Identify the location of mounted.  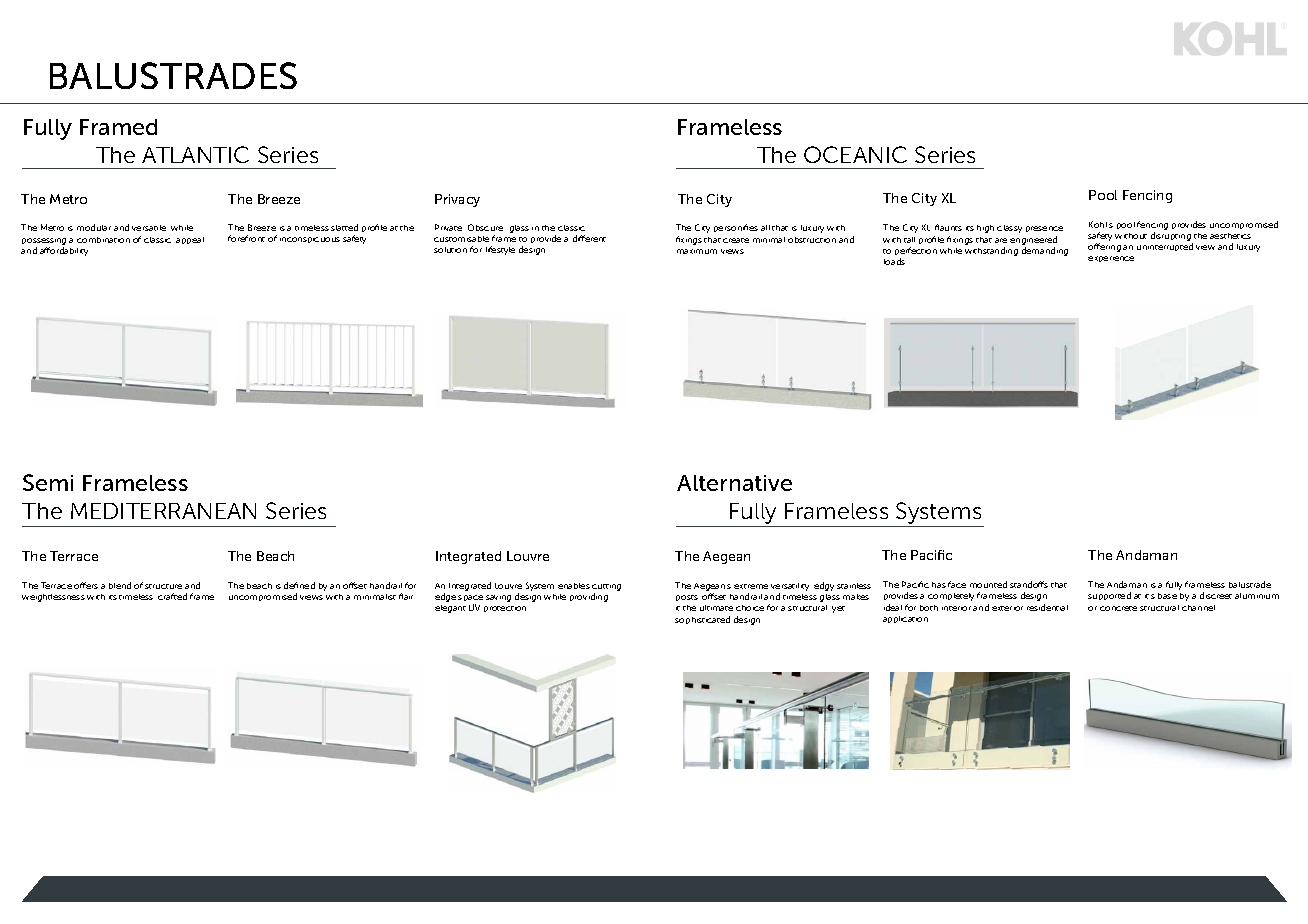
(988, 584).
